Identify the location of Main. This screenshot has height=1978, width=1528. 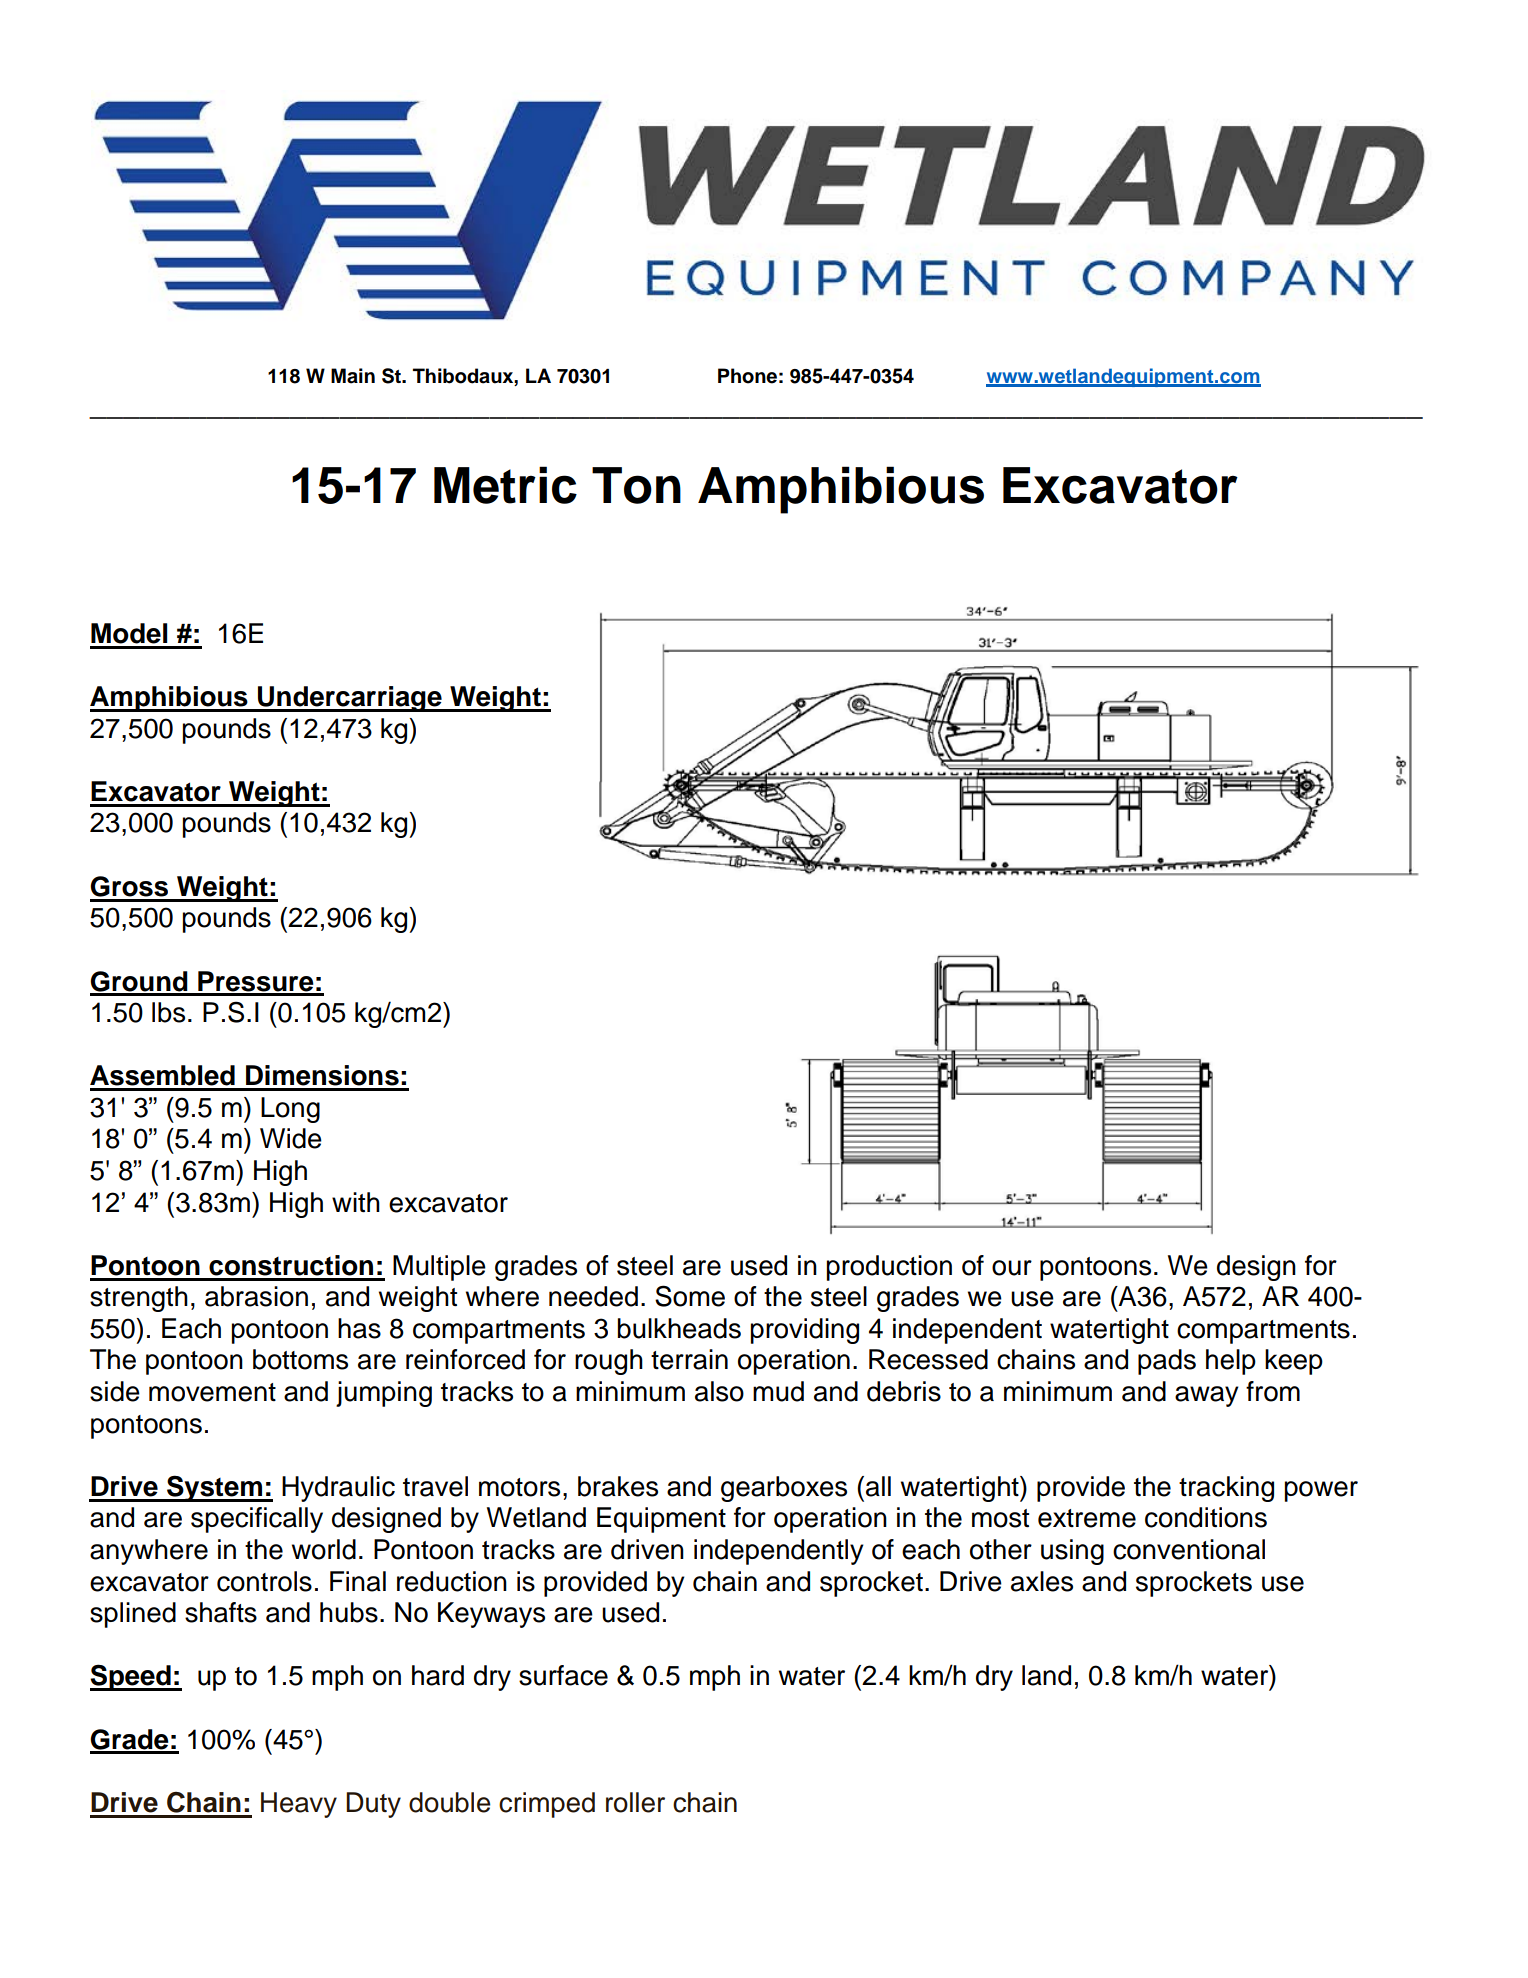
(353, 376).
